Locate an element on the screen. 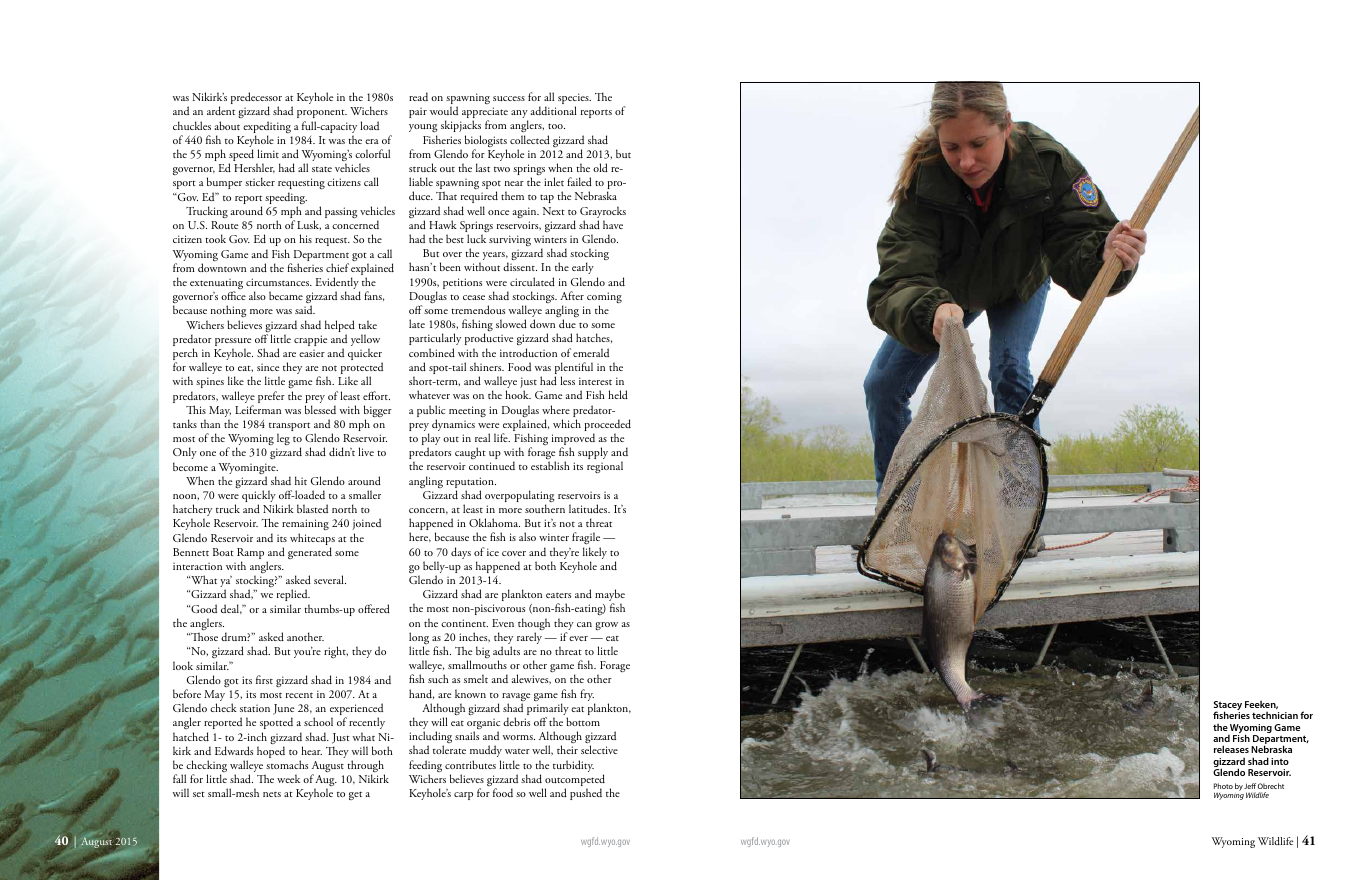  proceeded is located at coordinates (607, 426).
